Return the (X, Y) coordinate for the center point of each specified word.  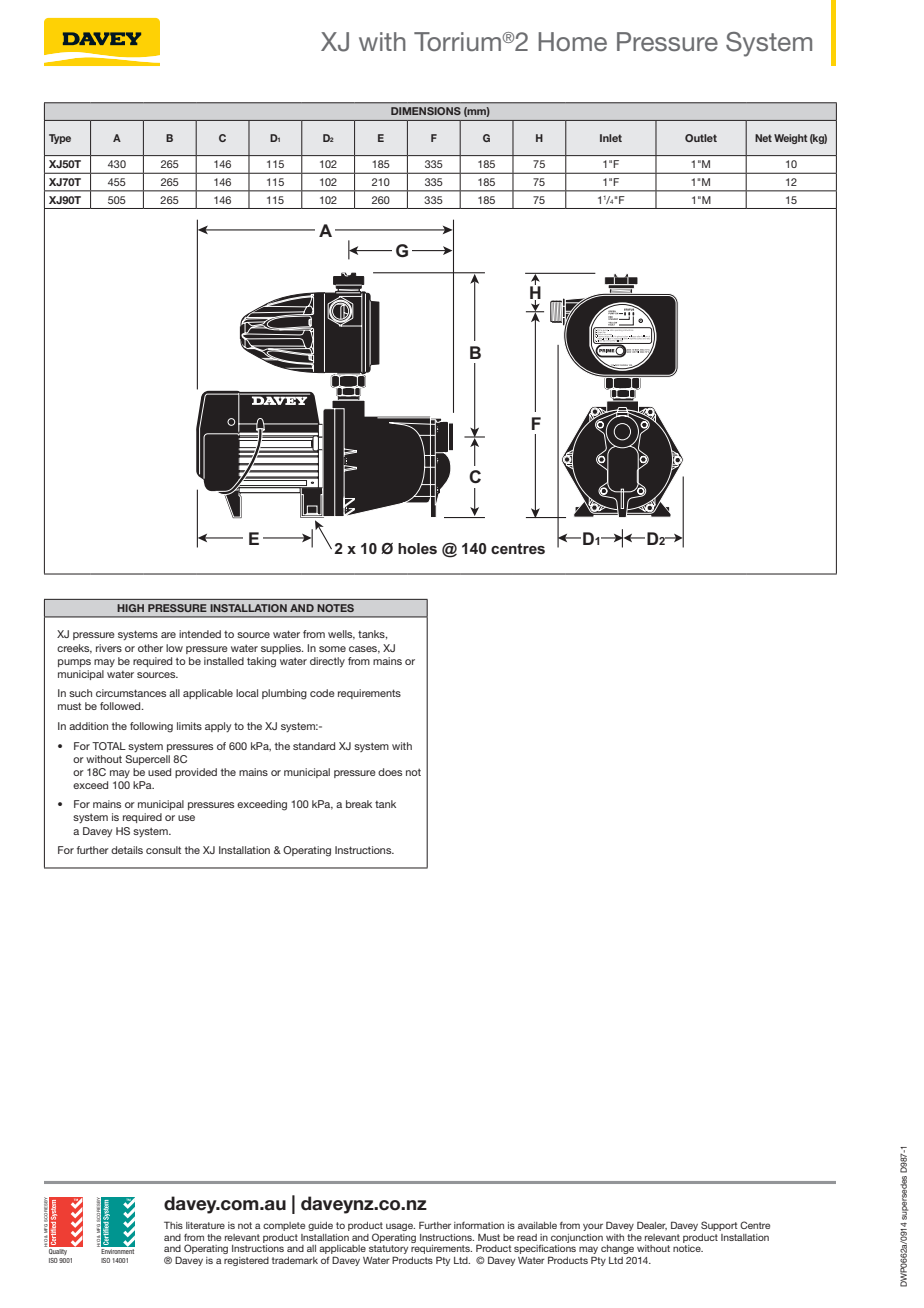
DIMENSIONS (426, 111)
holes (417, 548)
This (173, 1225)
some (332, 649)
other (150, 648)
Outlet (701, 138)
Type (60, 139)
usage (400, 1227)
